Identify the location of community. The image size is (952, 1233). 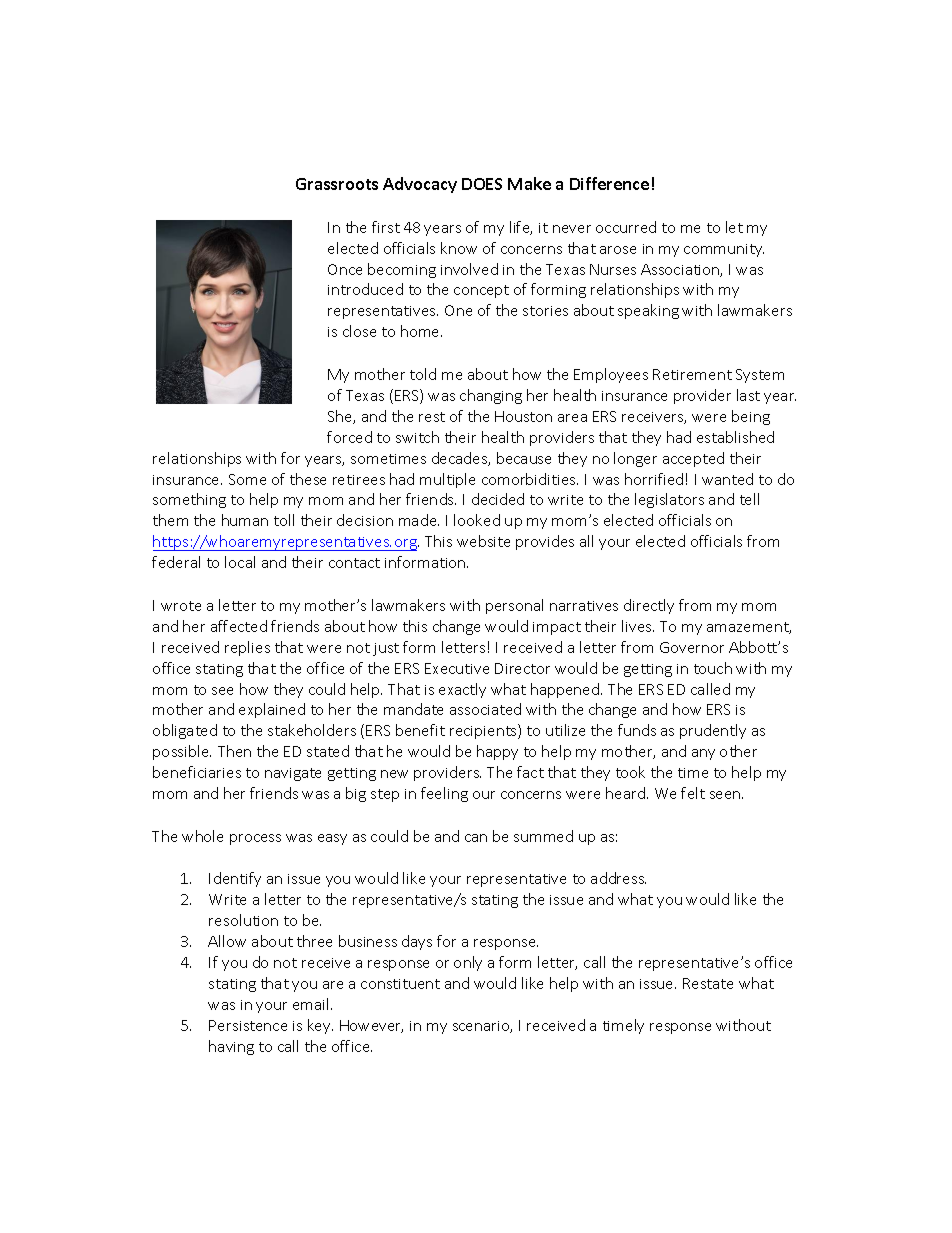
(724, 250).
